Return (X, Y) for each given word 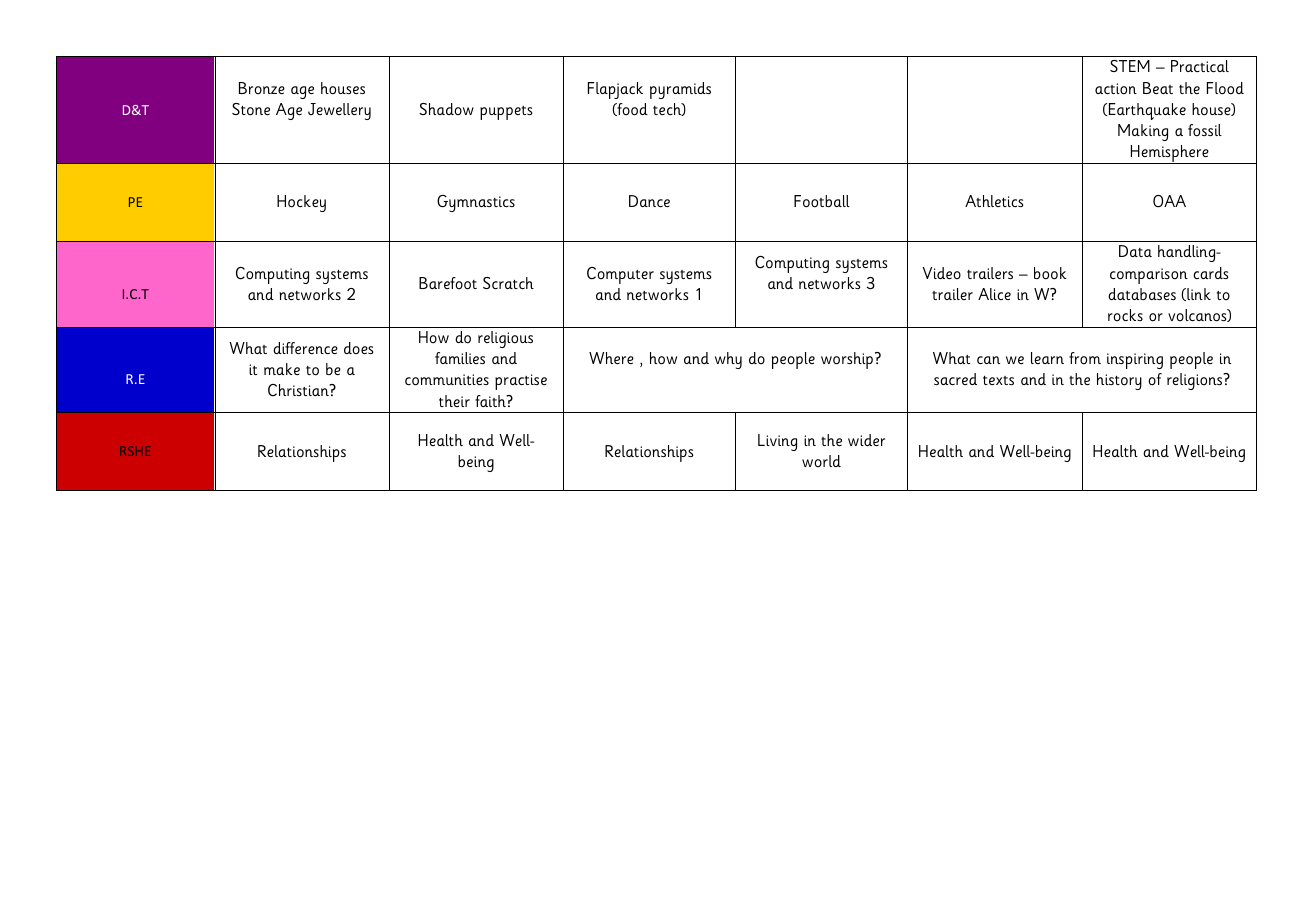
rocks (1125, 315)
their (454, 401)
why (728, 360)
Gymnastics (476, 203)
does (358, 348)
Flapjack (615, 90)
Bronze (262, 88)
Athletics (994, 201)
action (1116, 89)
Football (822, 201)
